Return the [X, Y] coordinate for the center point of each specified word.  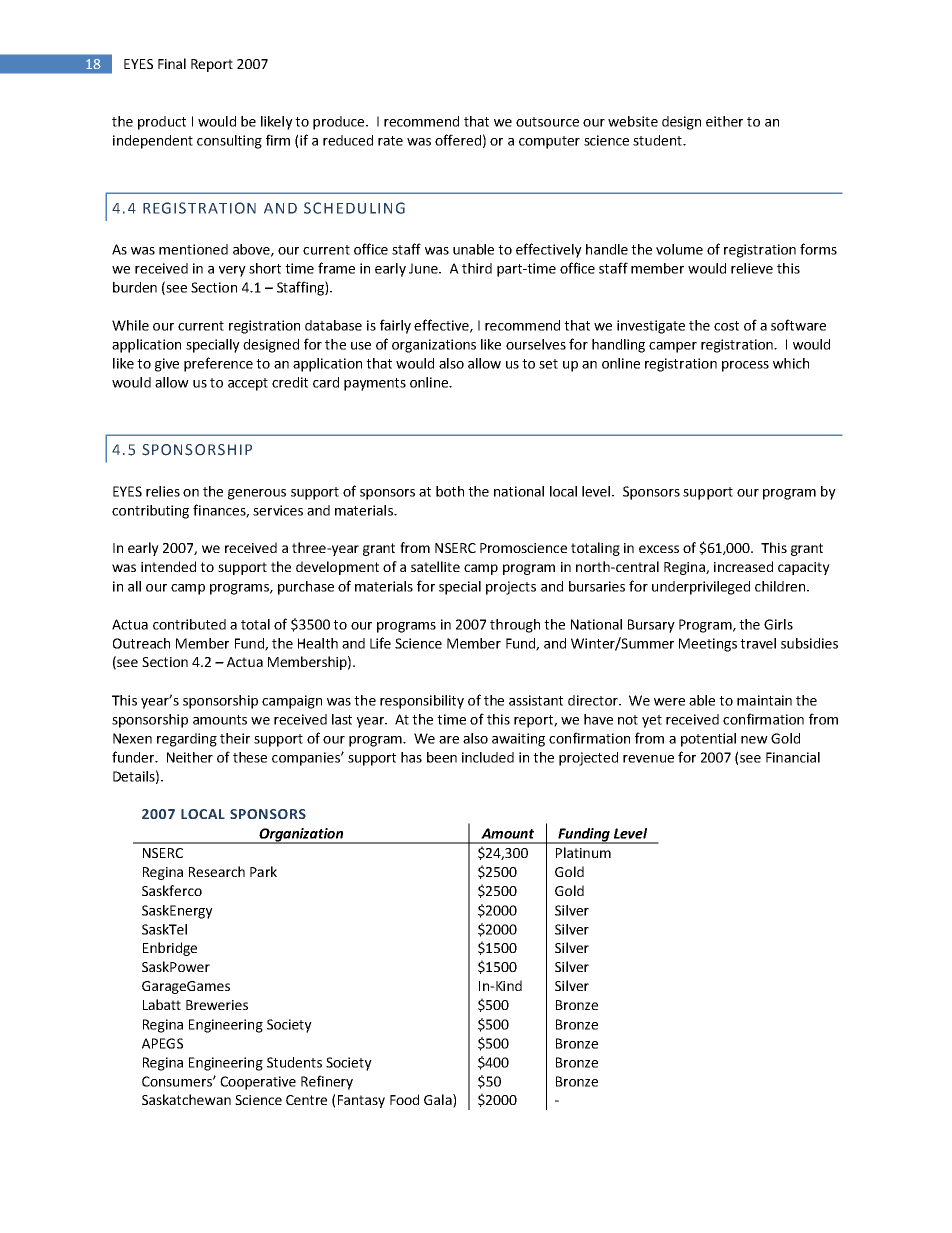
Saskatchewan [186, 1099]
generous [257, 494]
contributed [189, 624]
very [232, 271]
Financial [793, 757]
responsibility [422, 702]
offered [458, 140]
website [633, 121]
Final [172, 63]
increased [743, 566]
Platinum [583, 852]
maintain [764, 700]
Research [217, 871]
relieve [752, 268]
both [450, 491]
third [477, 268]
